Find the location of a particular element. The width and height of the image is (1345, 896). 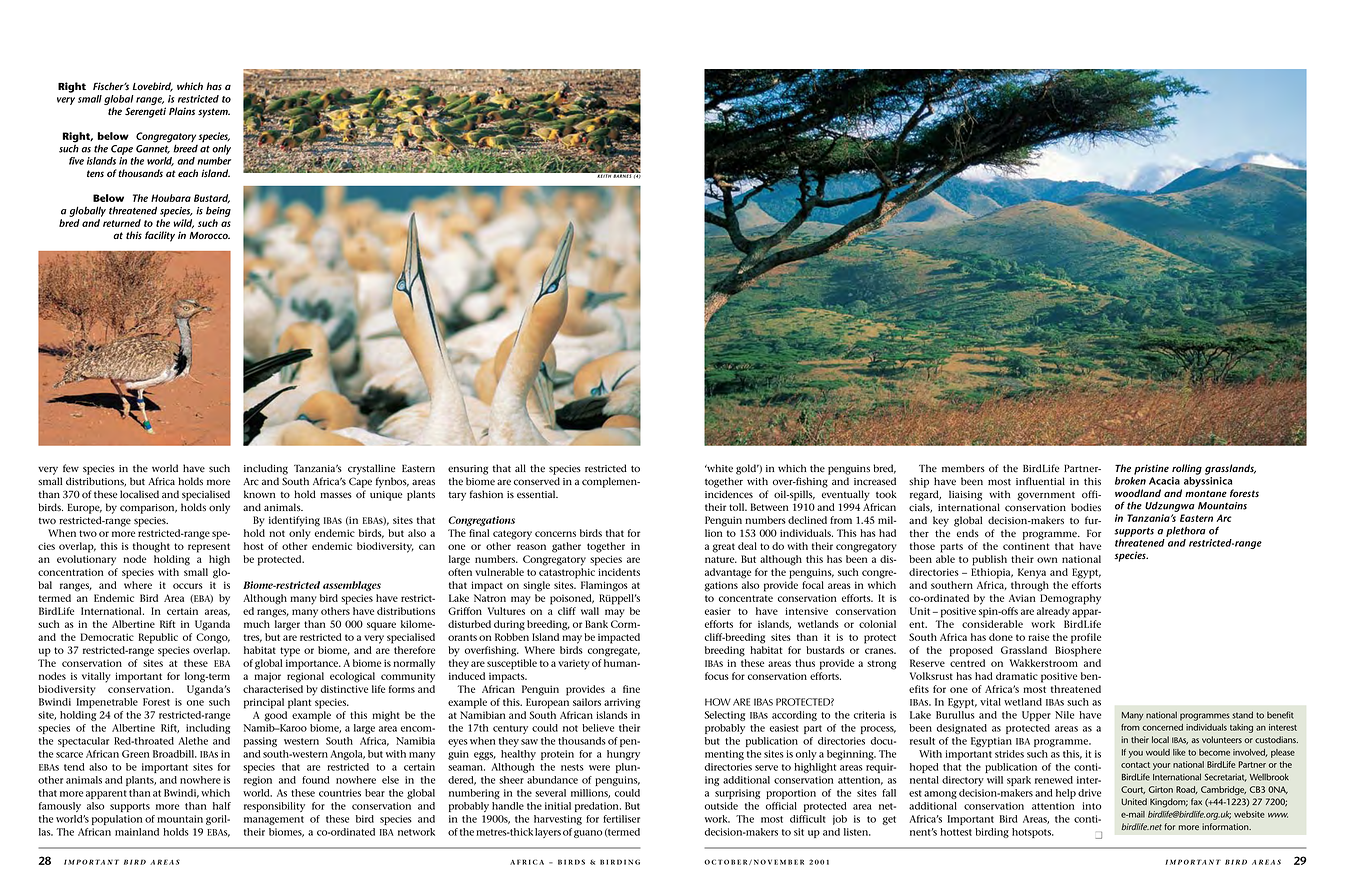

into is located at coordinates (1091, 806).
